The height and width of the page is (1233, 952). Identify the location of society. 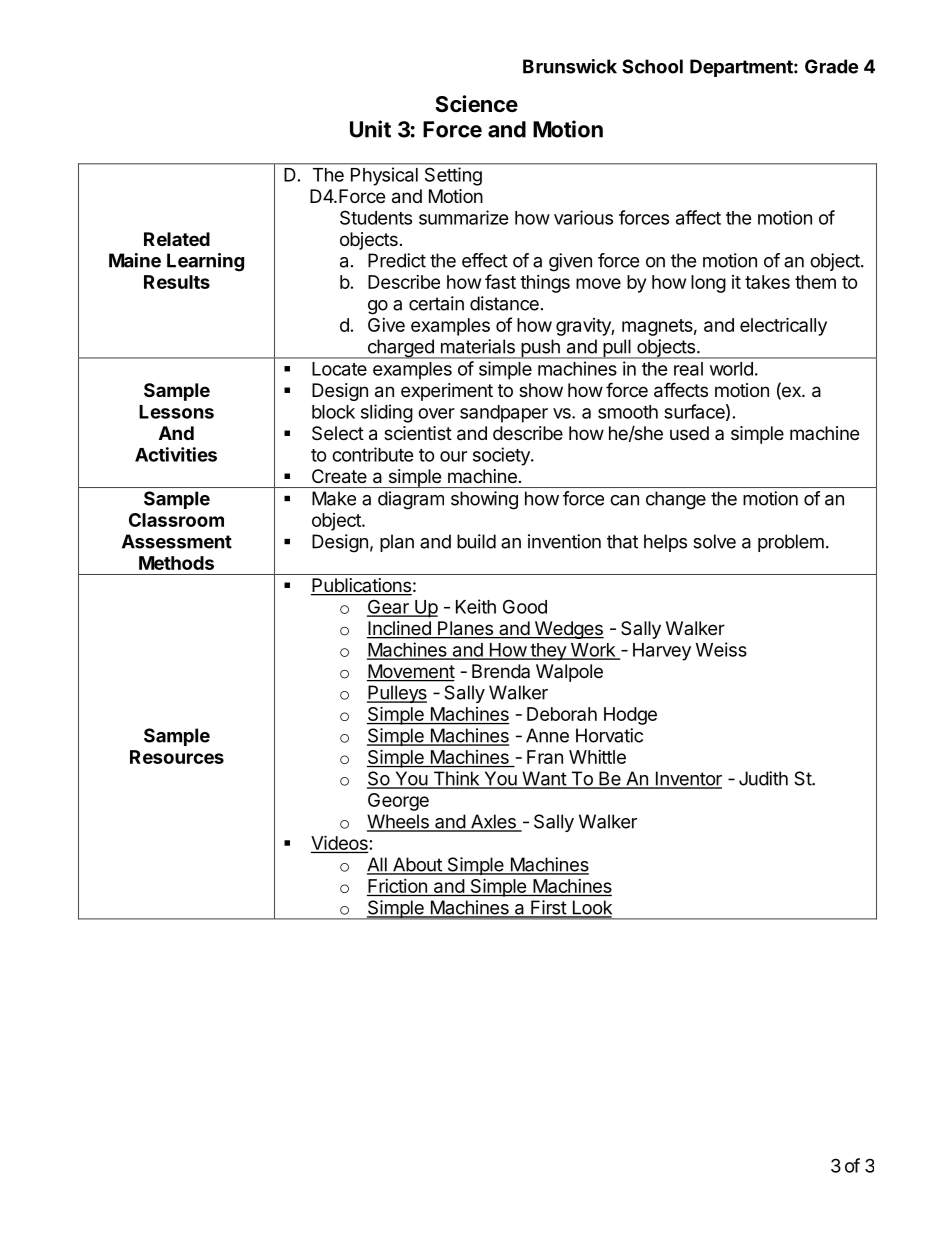
(502, 456).
